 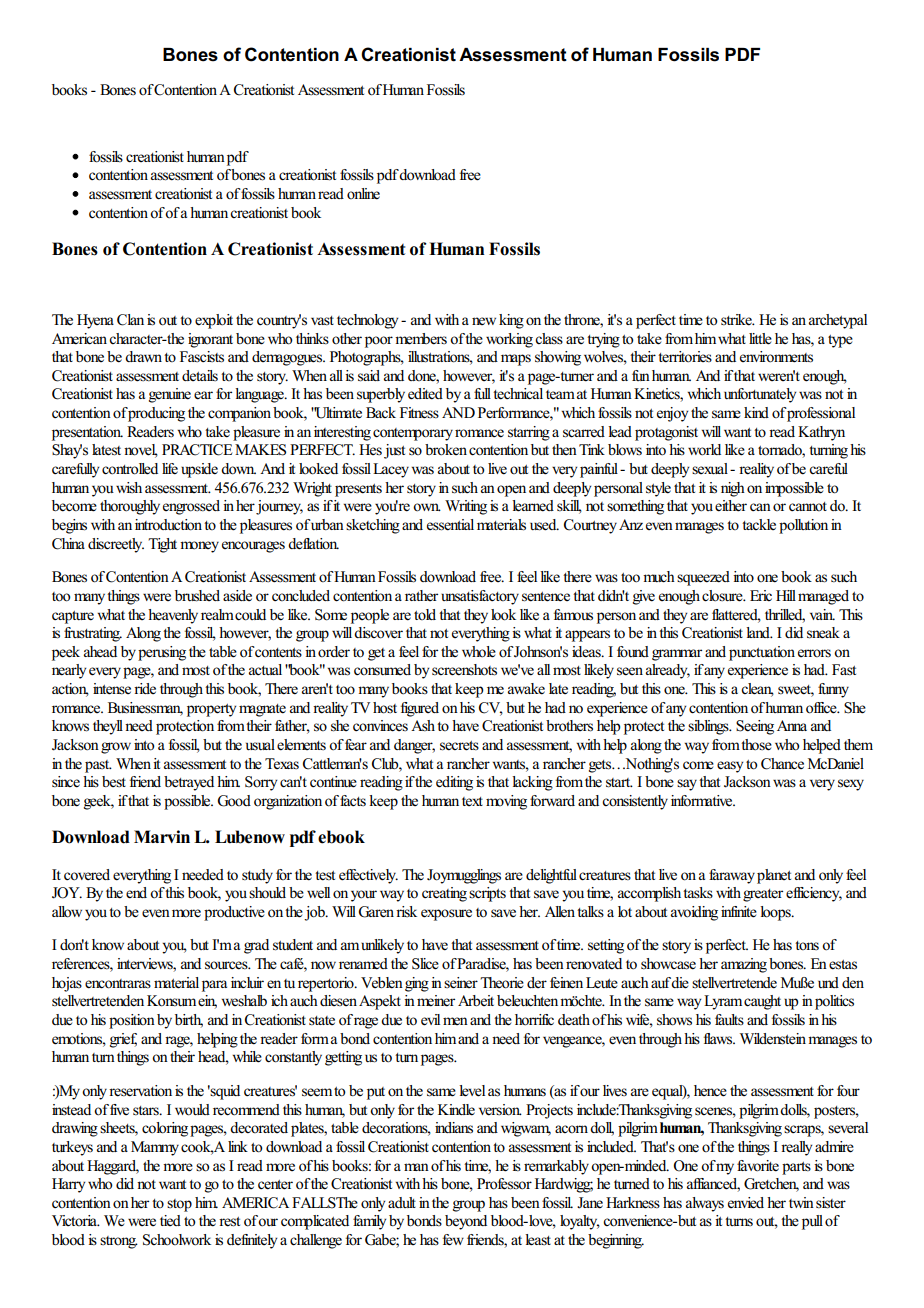 I want to click on stop, so click(x=179, y=1205).
